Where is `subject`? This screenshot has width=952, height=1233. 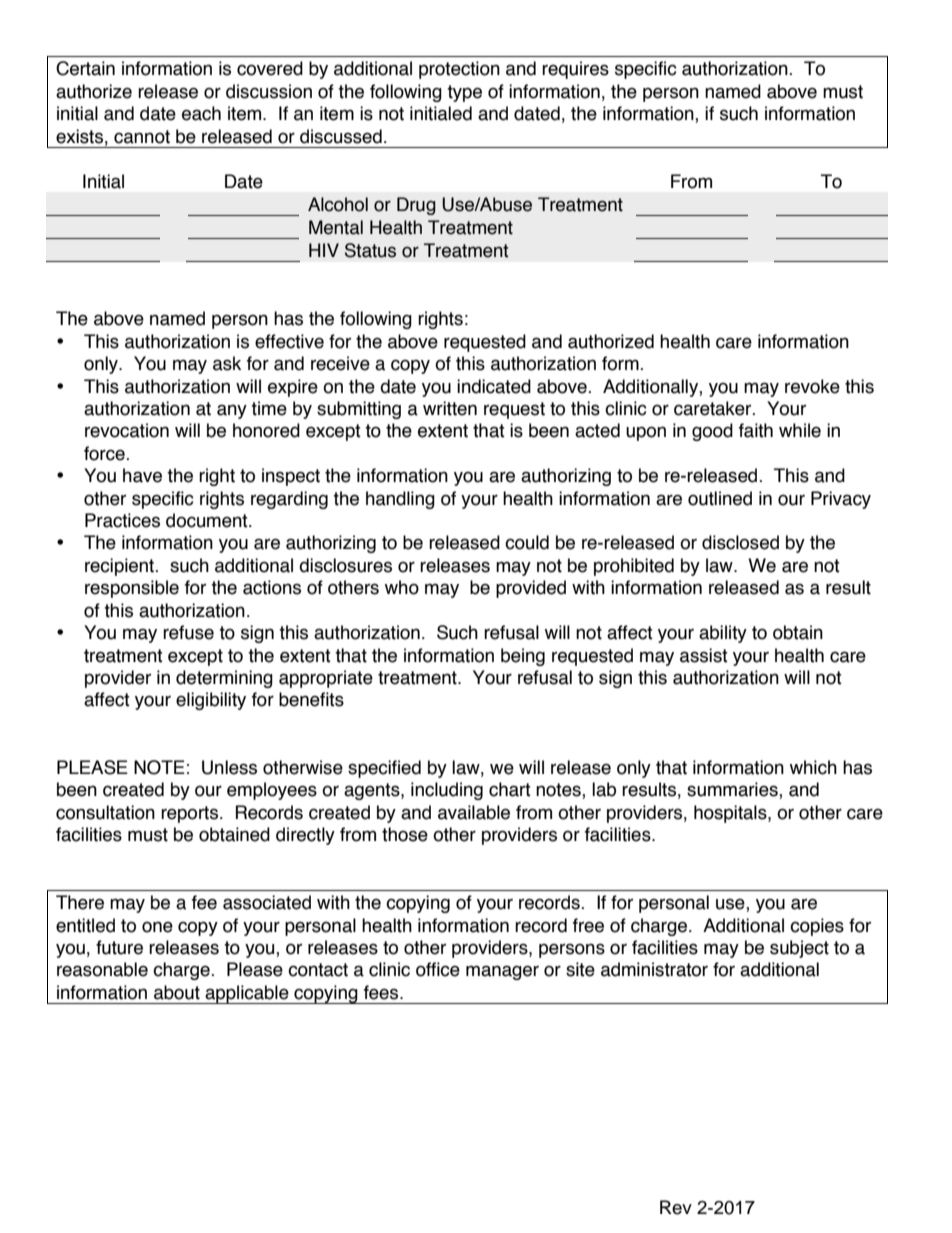
subject is located at coordinates (799, 949).
